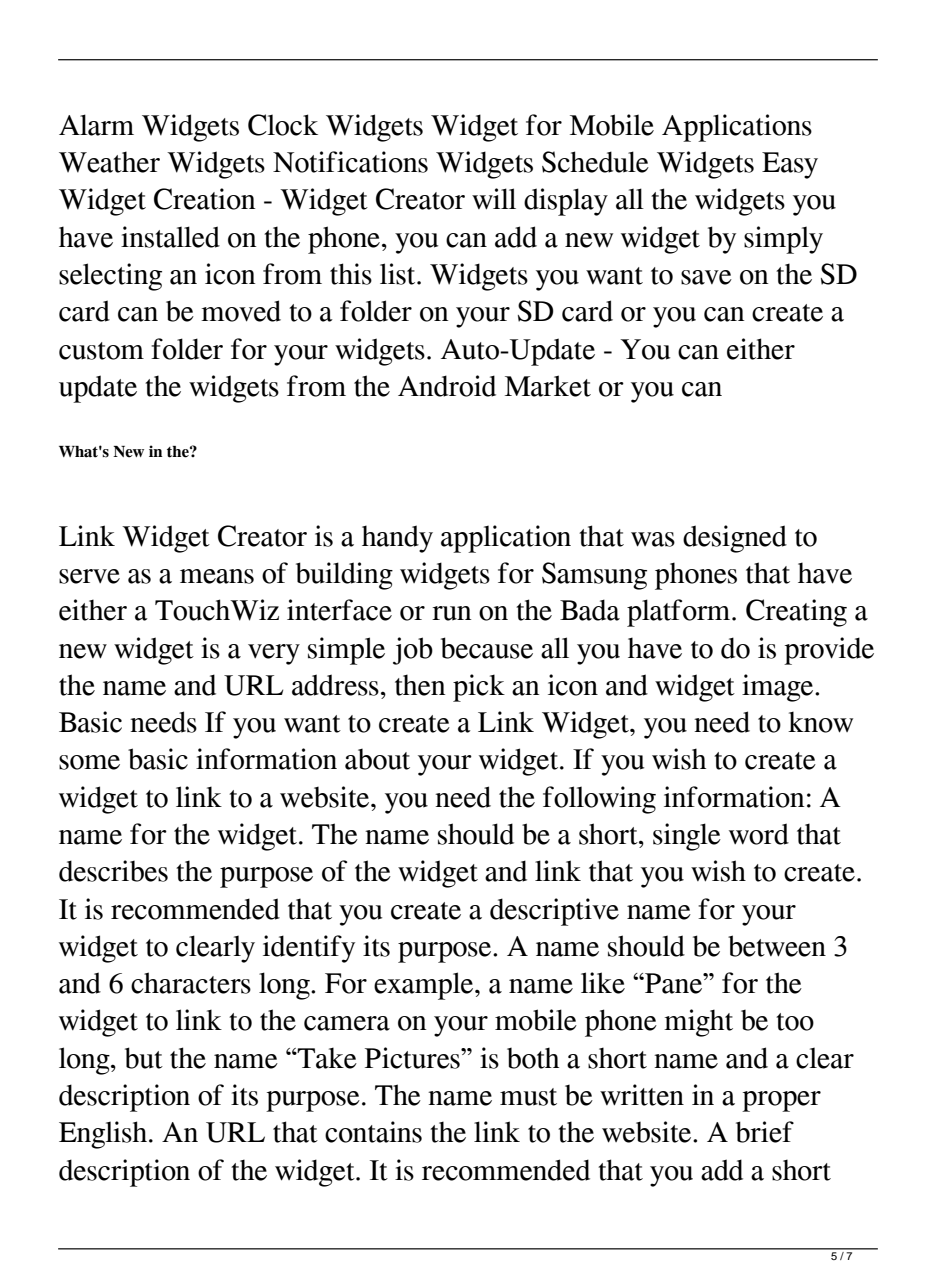 This document has width=936, height=1288. What do you see at coordinates (113, 871) in the document?
I see `describes` at bounding box center [113, 871].
